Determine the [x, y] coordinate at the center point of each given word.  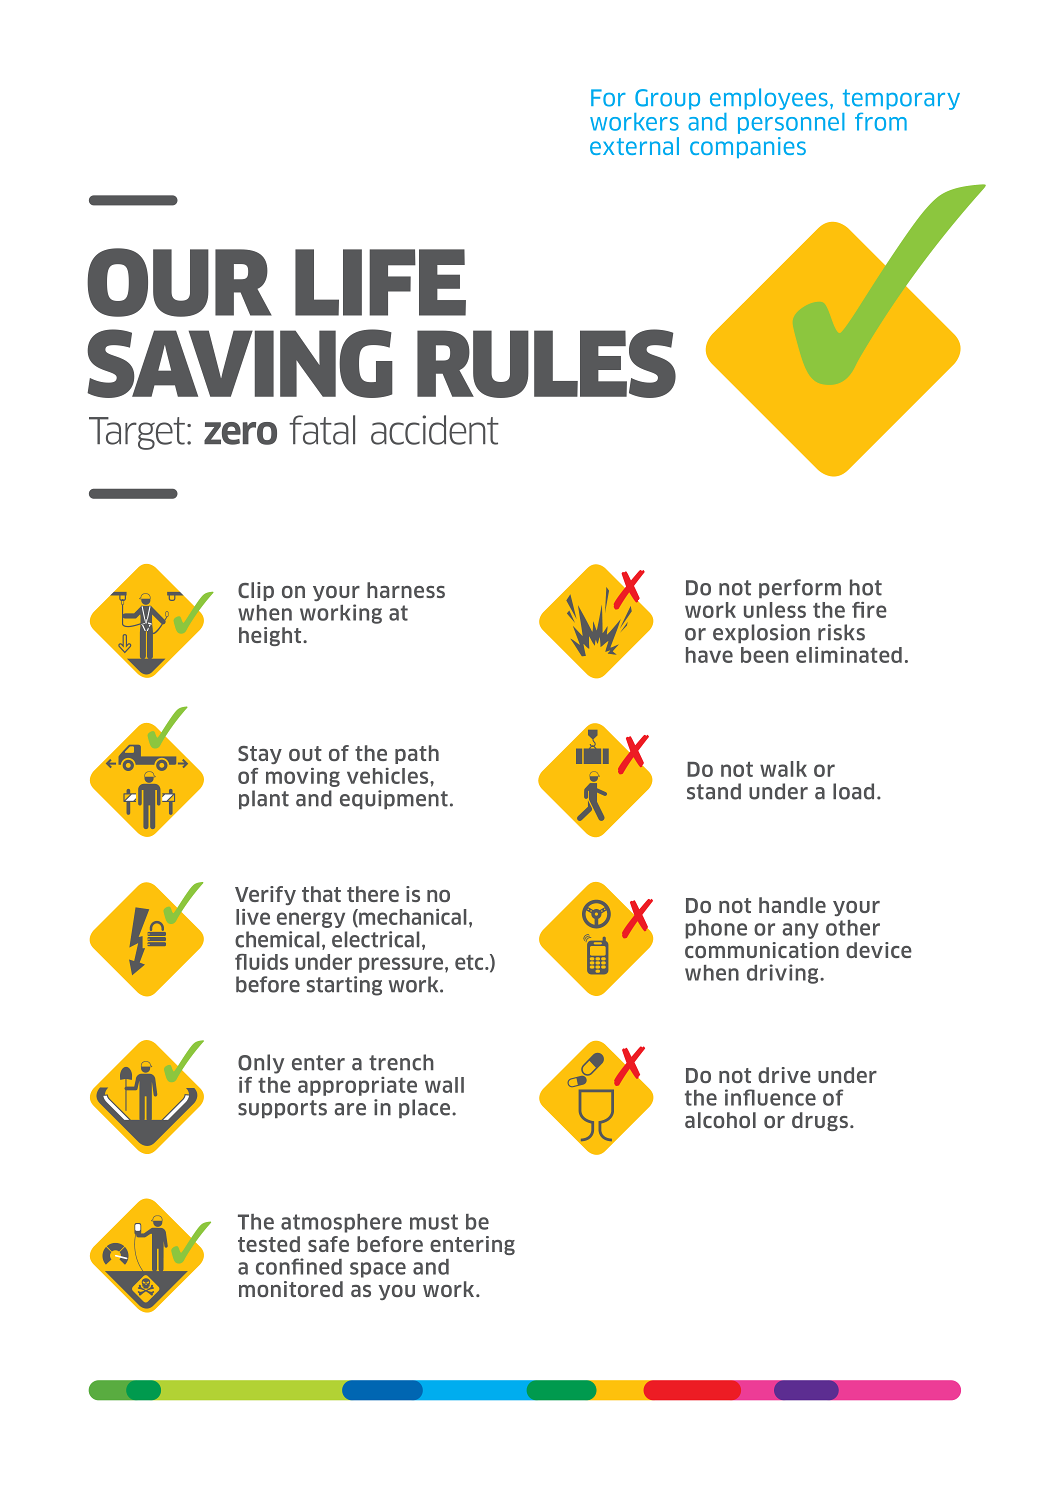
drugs [820, 1121]
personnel [791, 123]
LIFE [380, 282]
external [634, 146]
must [434, 1222]
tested [269, 1244]
